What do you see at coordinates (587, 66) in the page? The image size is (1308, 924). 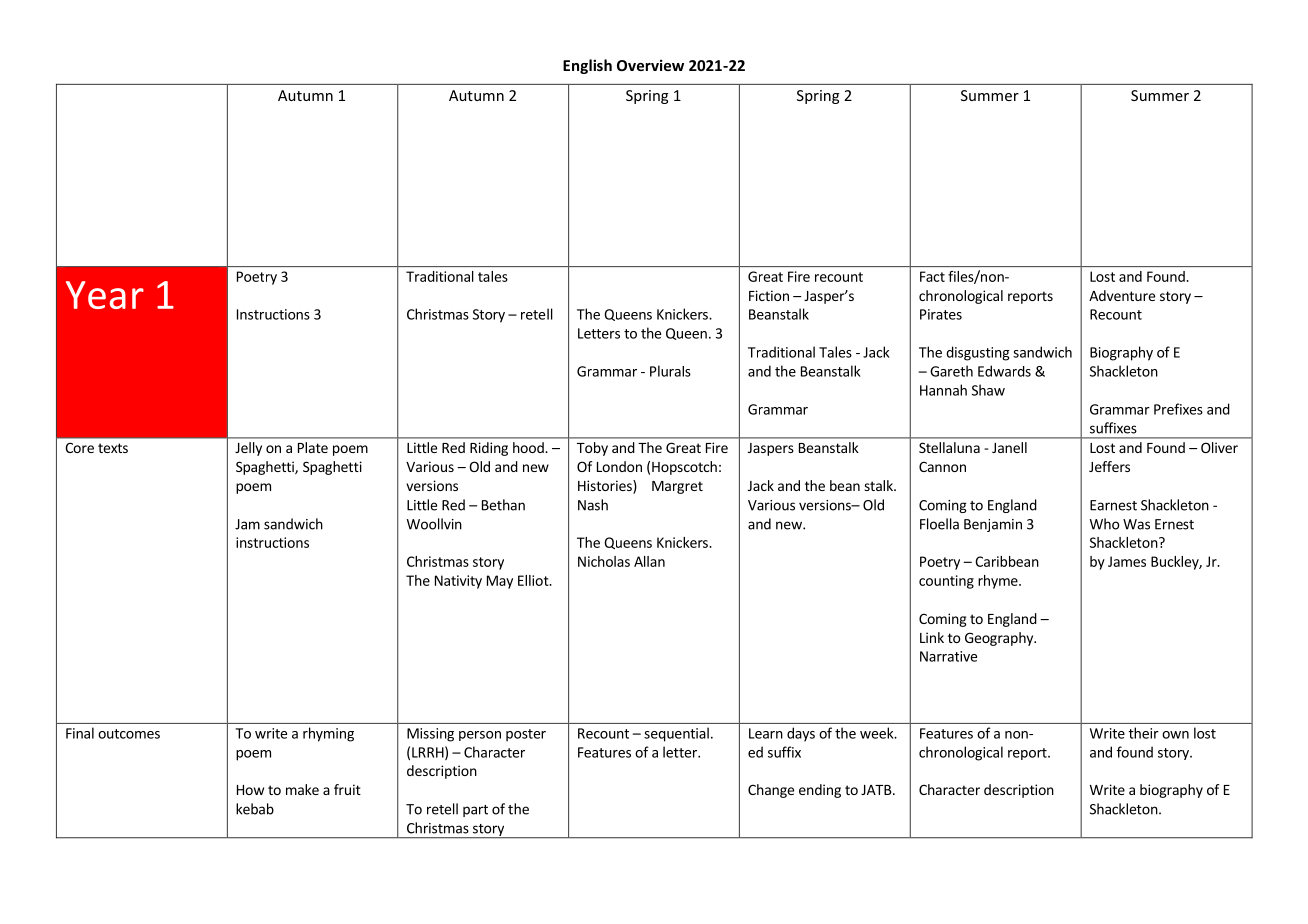 I see `English` at bounding box center [587, 66].
